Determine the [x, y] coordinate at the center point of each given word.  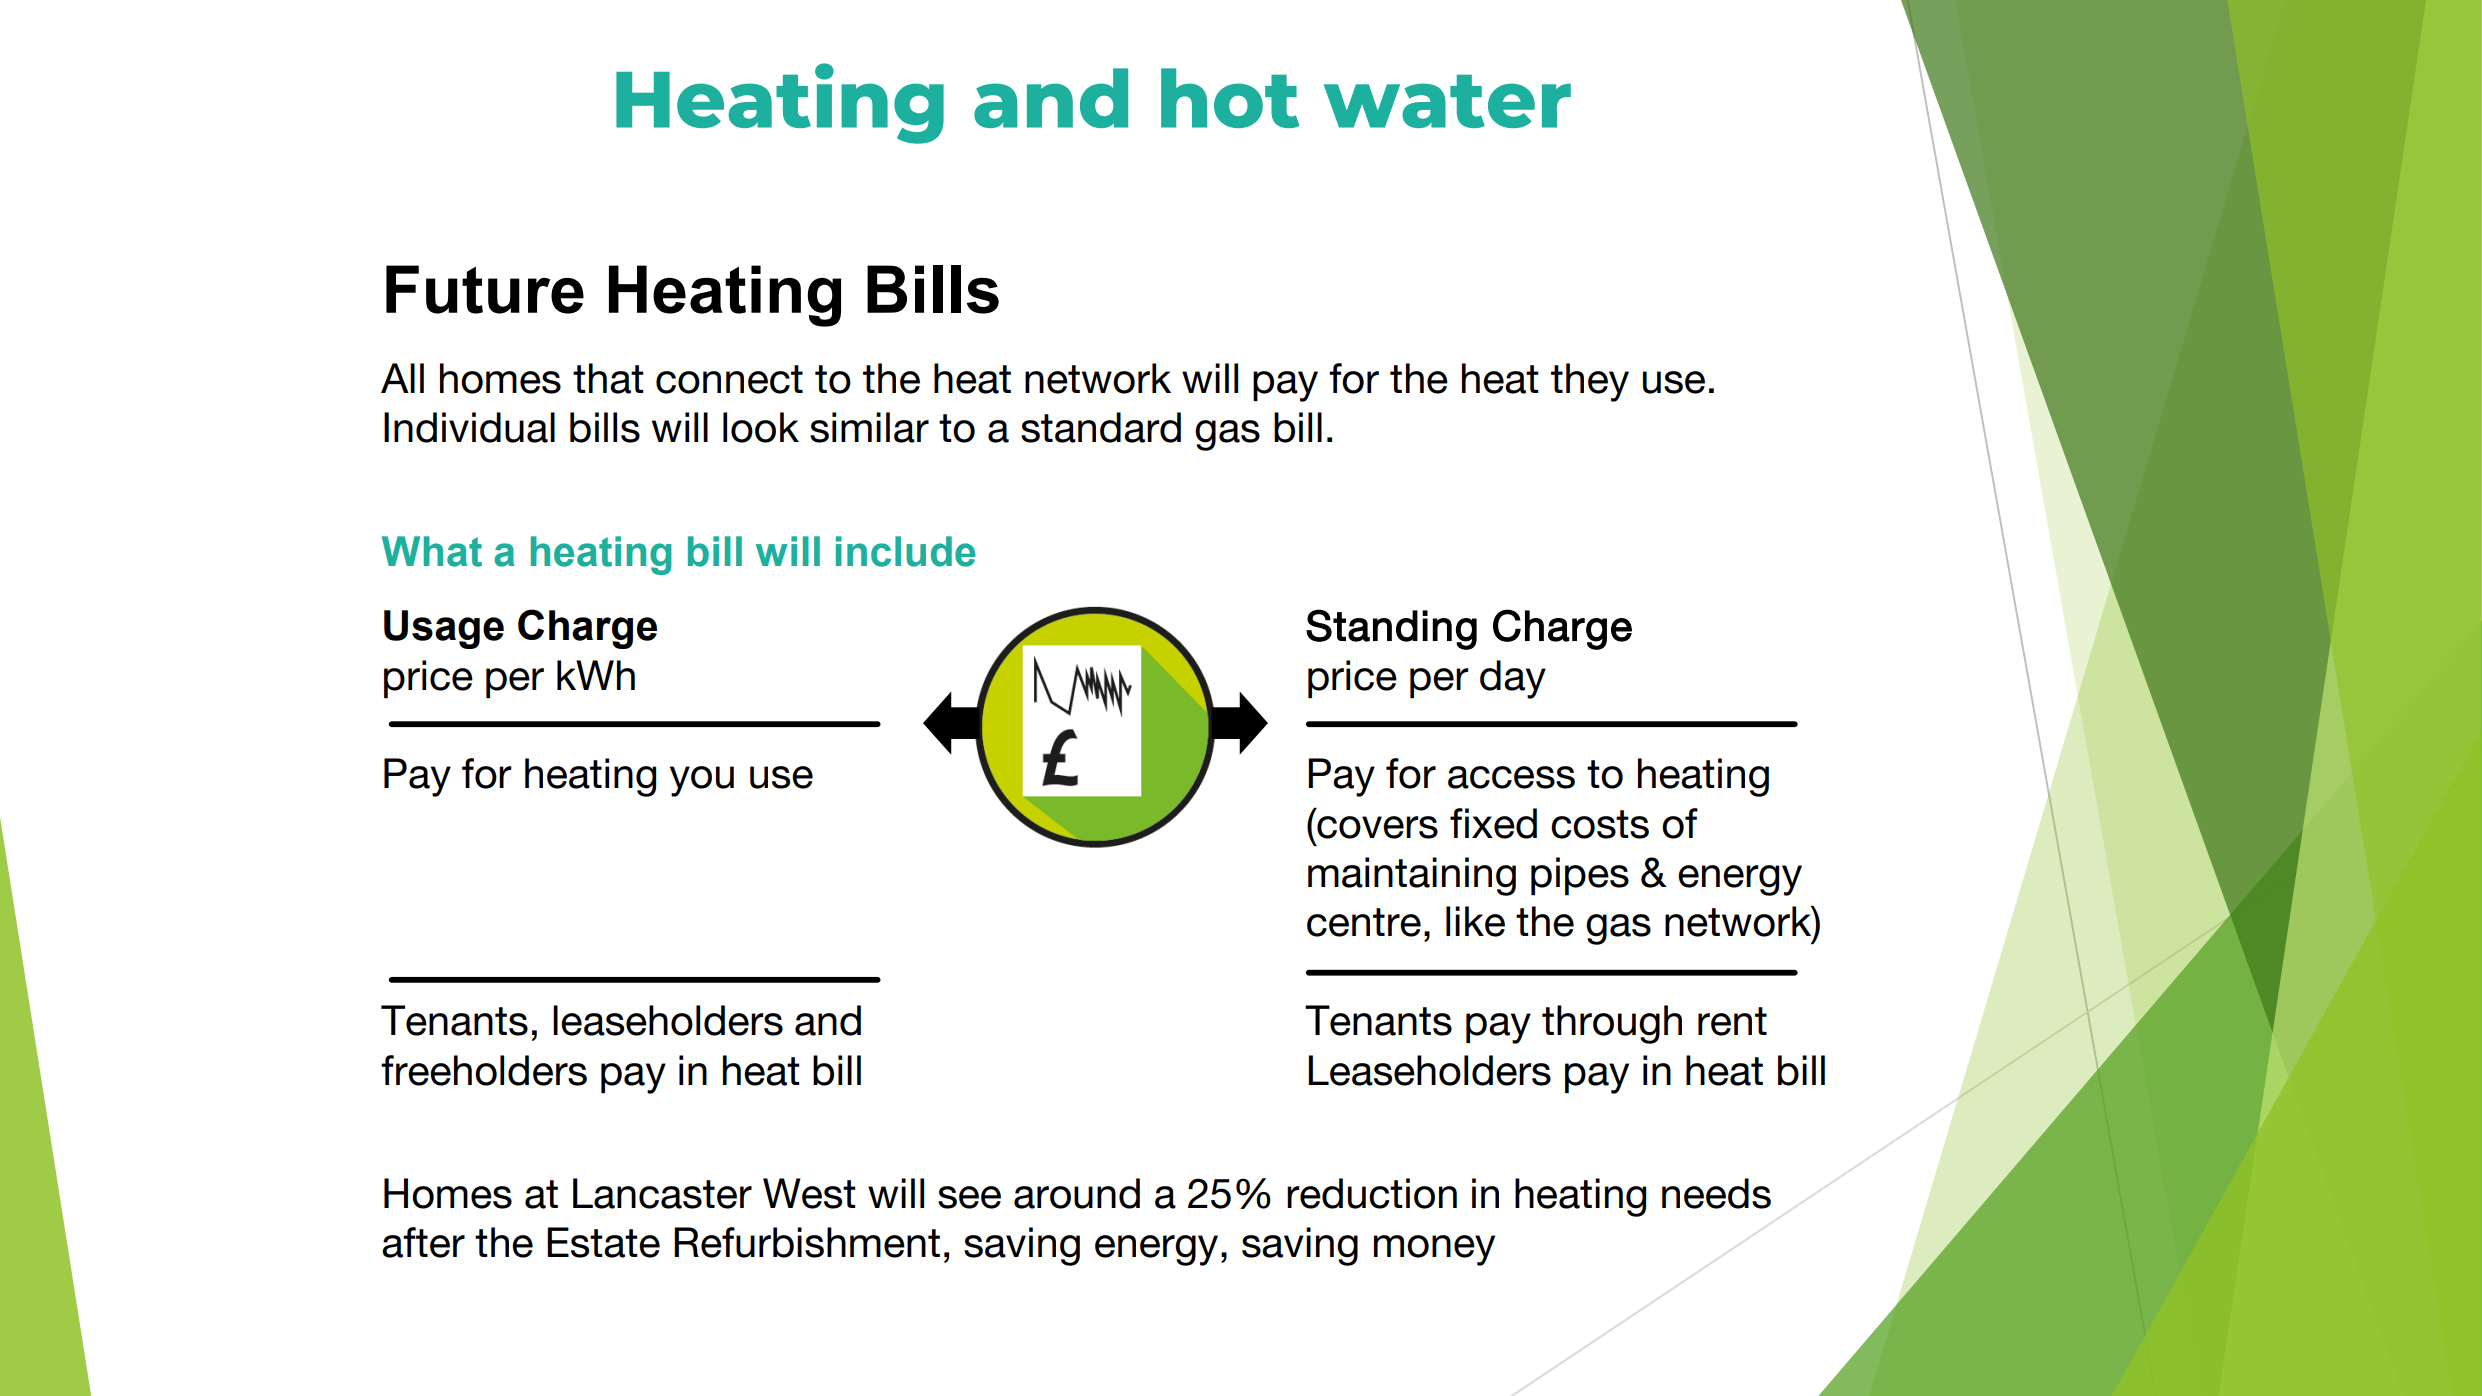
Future [485, 289]
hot [1230, 98]
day [1513, 679]
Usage [444, 629]
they [1590, 382]
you [702, 781]
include [906, 551]
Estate [603, 1242]
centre [1364, 922]
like [1475, 921]
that [608, 378]
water [1447, 101]
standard [1101, 427]
